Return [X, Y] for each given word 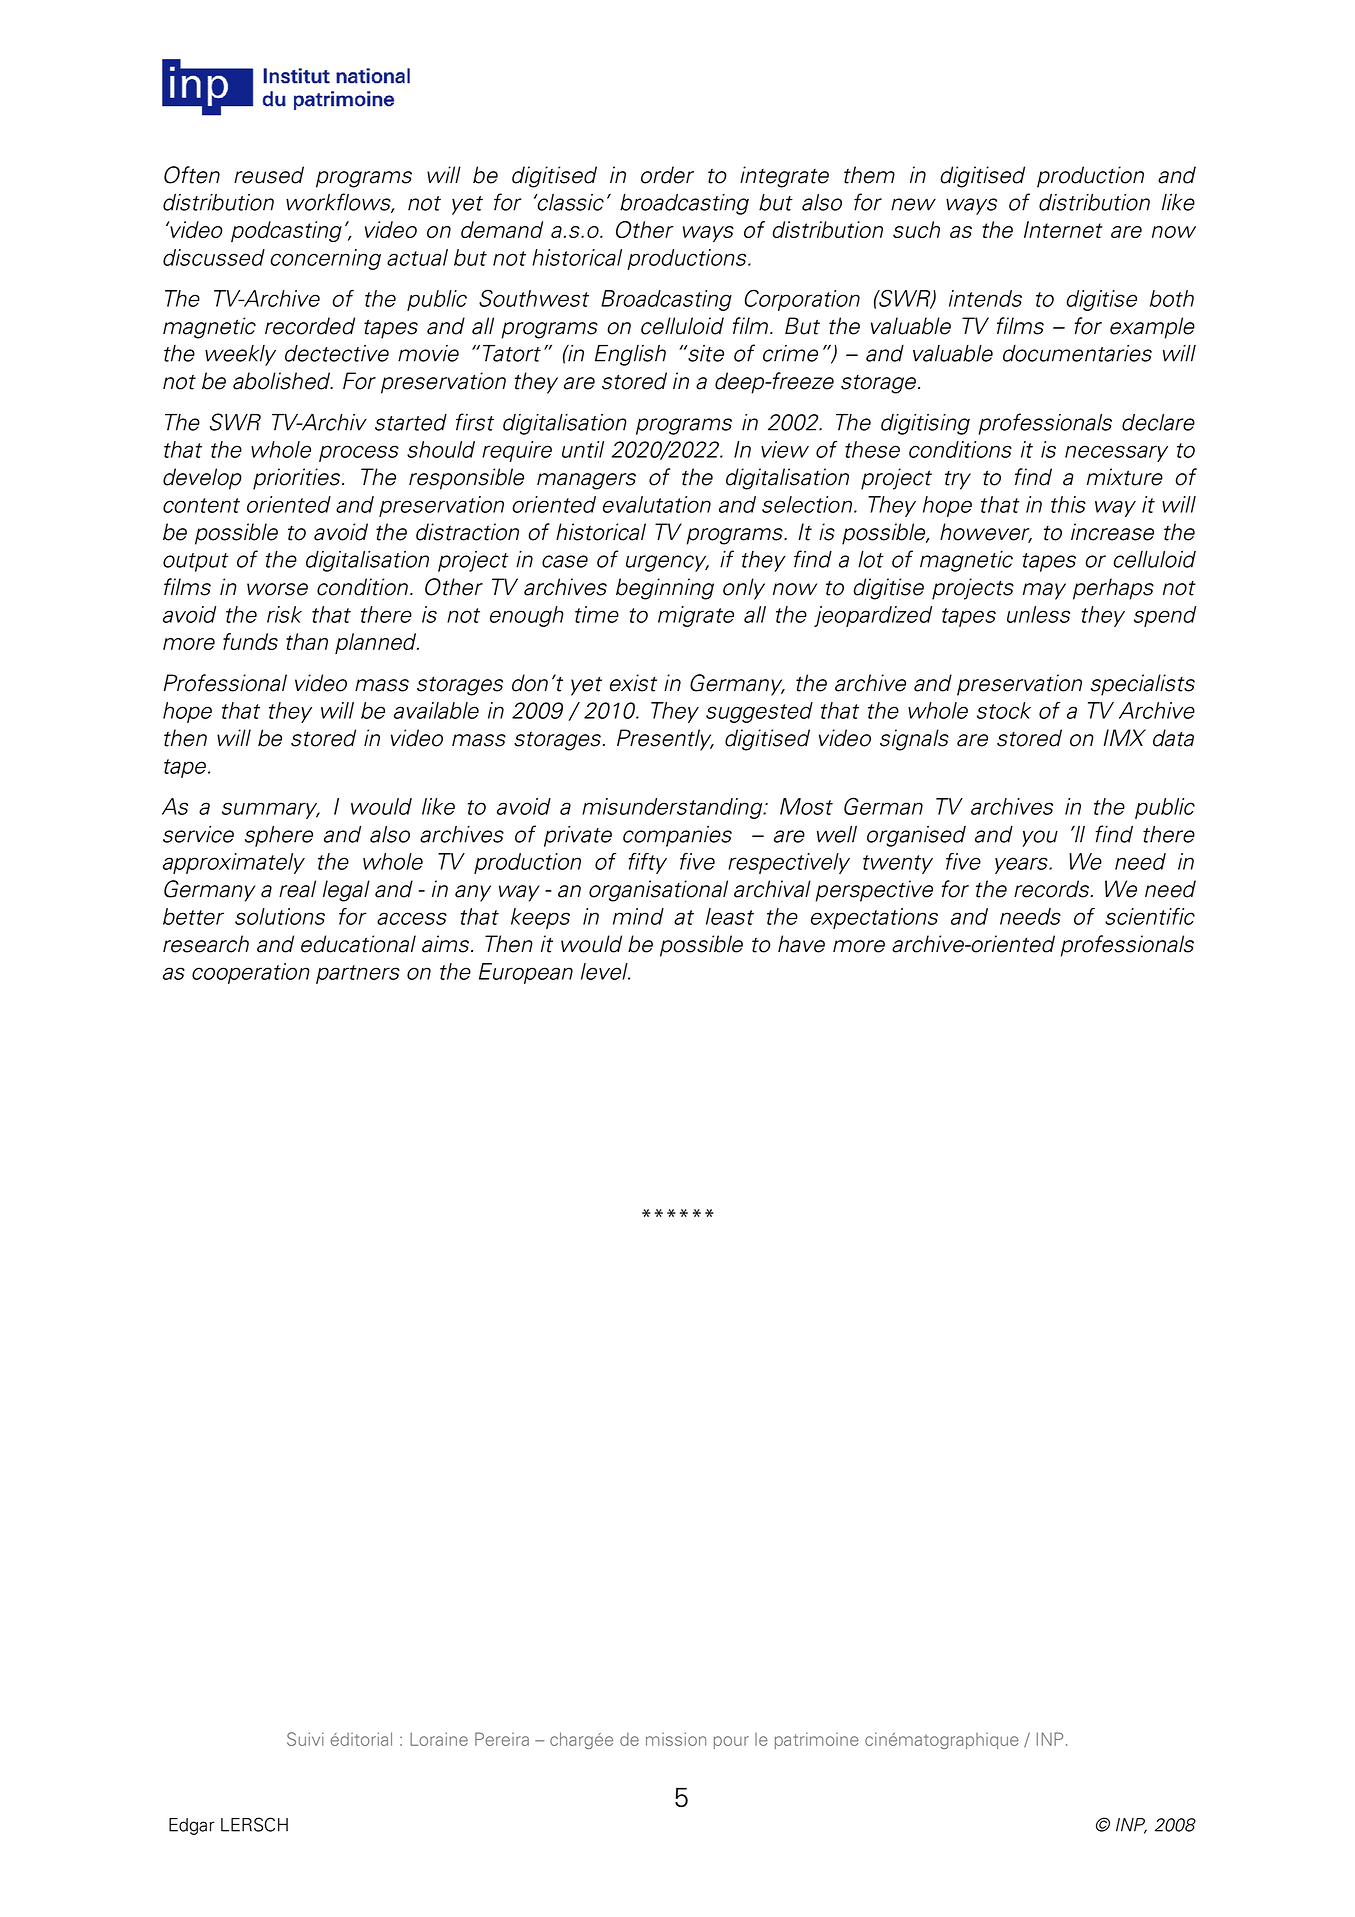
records [1053, 889]
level [605, 971]
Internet [1063, 229]
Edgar [192, 1826]
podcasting [286, 231]
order [667, 175]
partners [358, 974]
